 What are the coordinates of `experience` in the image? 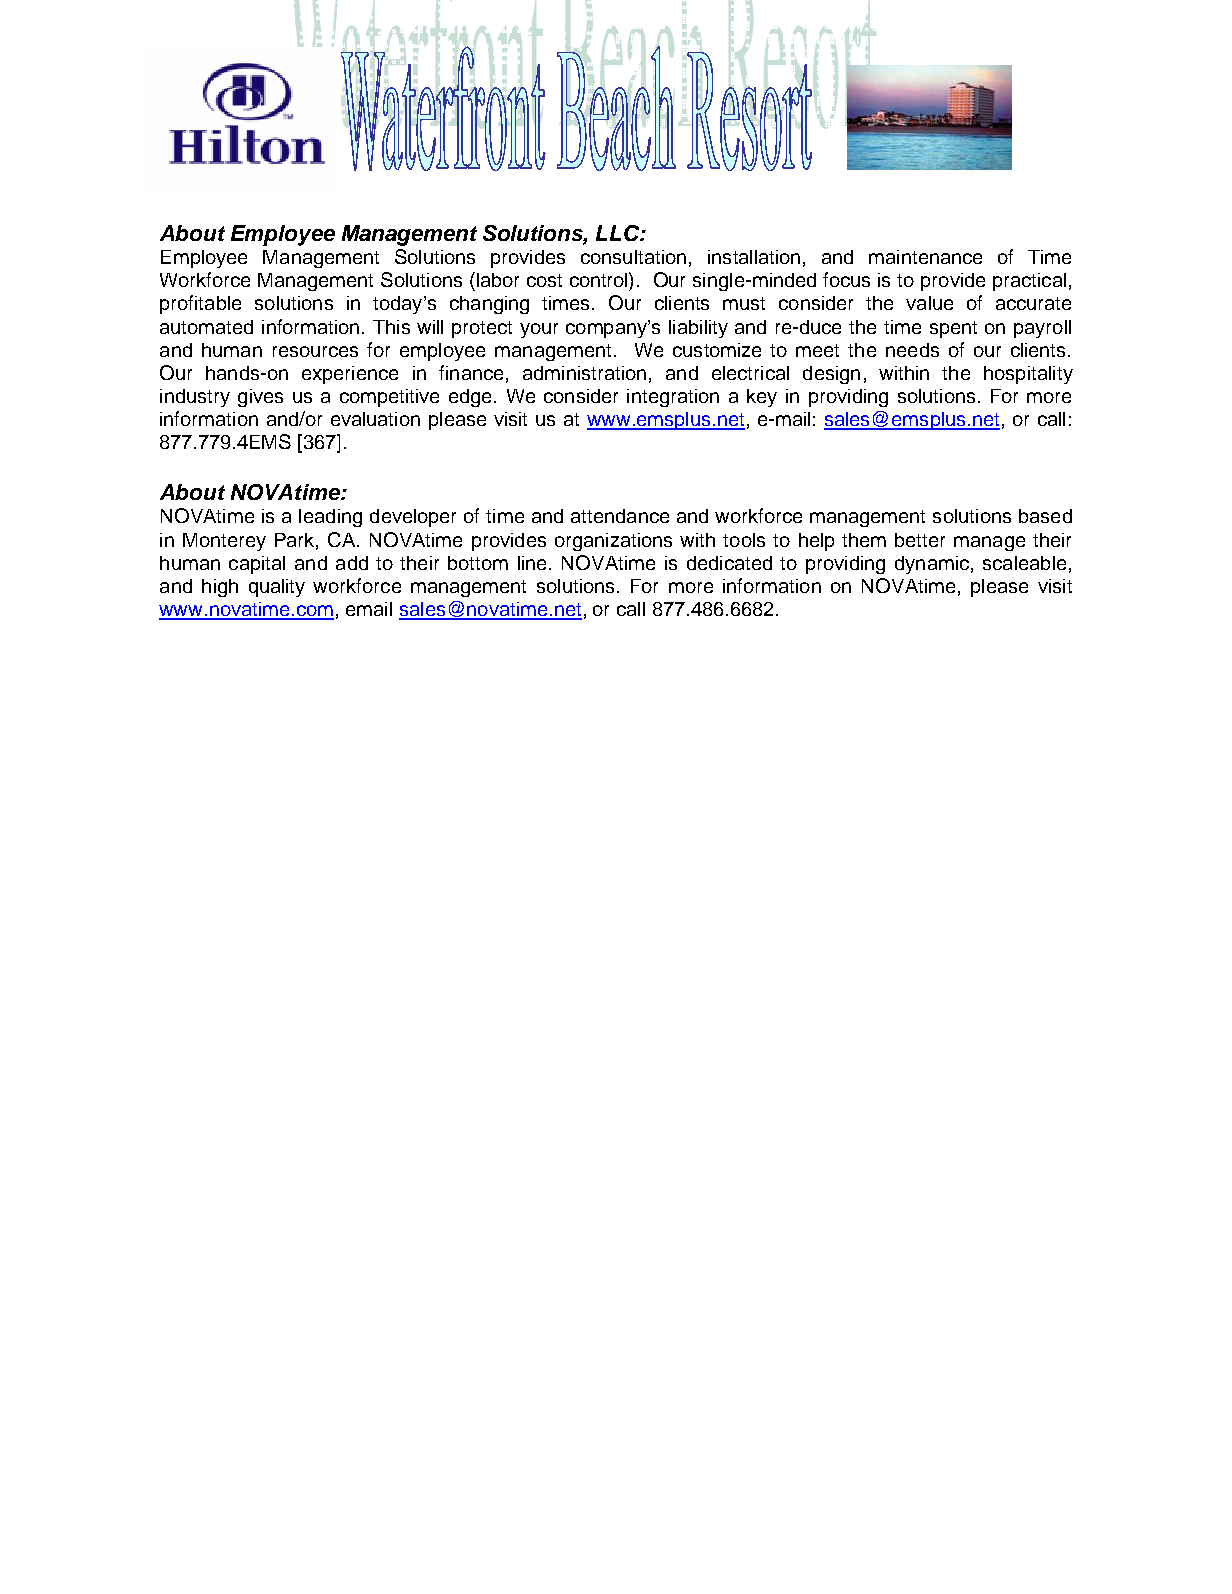 It's located at (350, 375).
